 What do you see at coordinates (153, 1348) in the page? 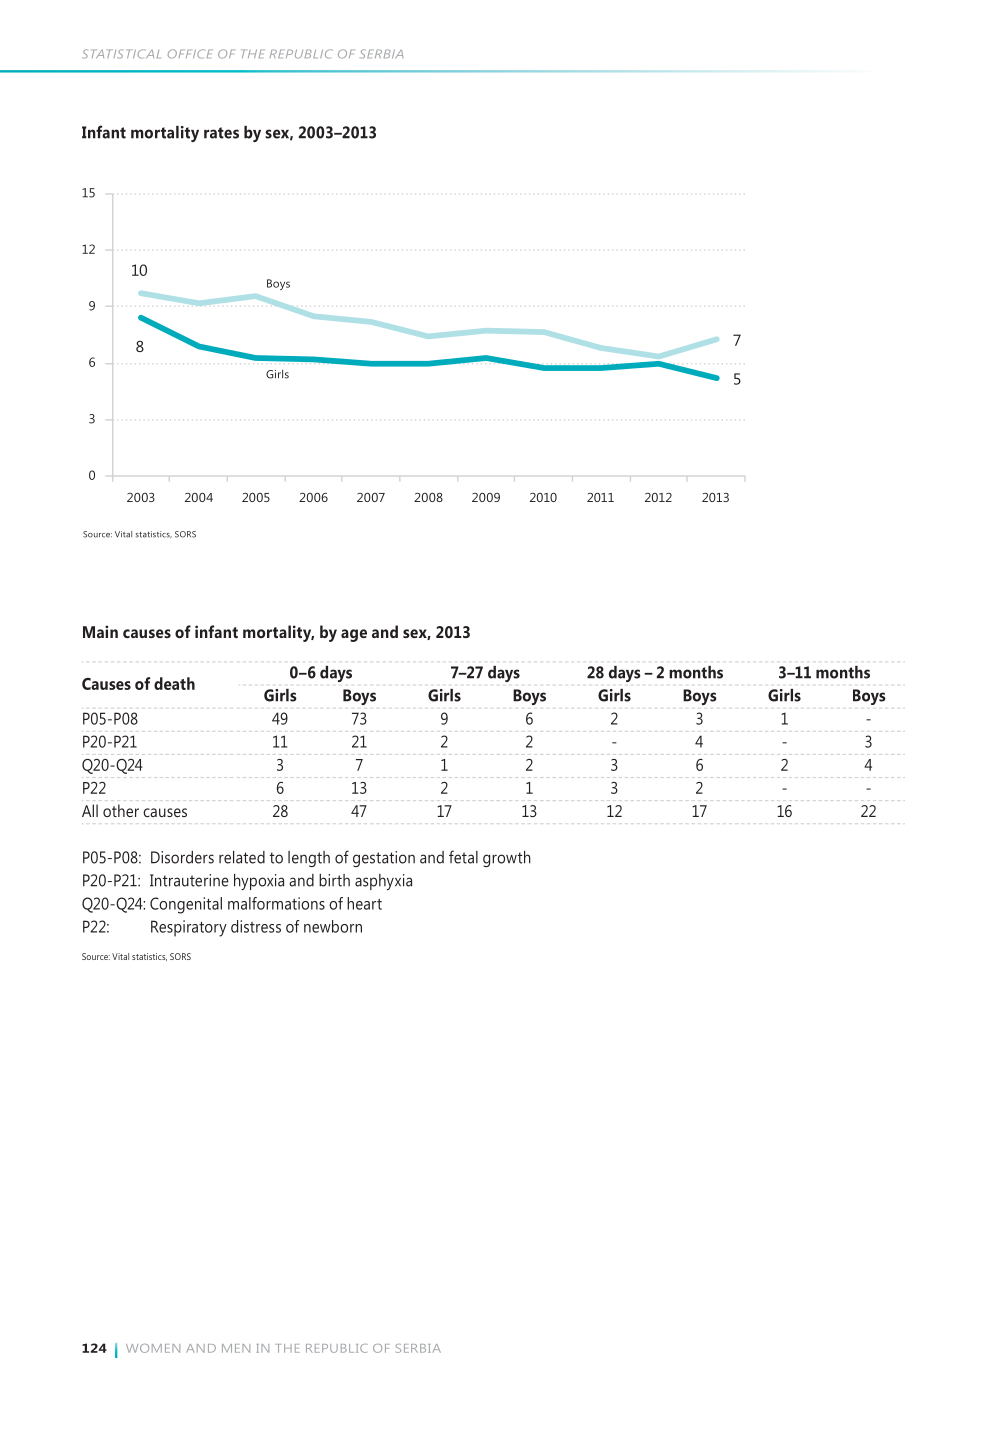
I see `WOMEN` at bounding box center [153, 1348].
